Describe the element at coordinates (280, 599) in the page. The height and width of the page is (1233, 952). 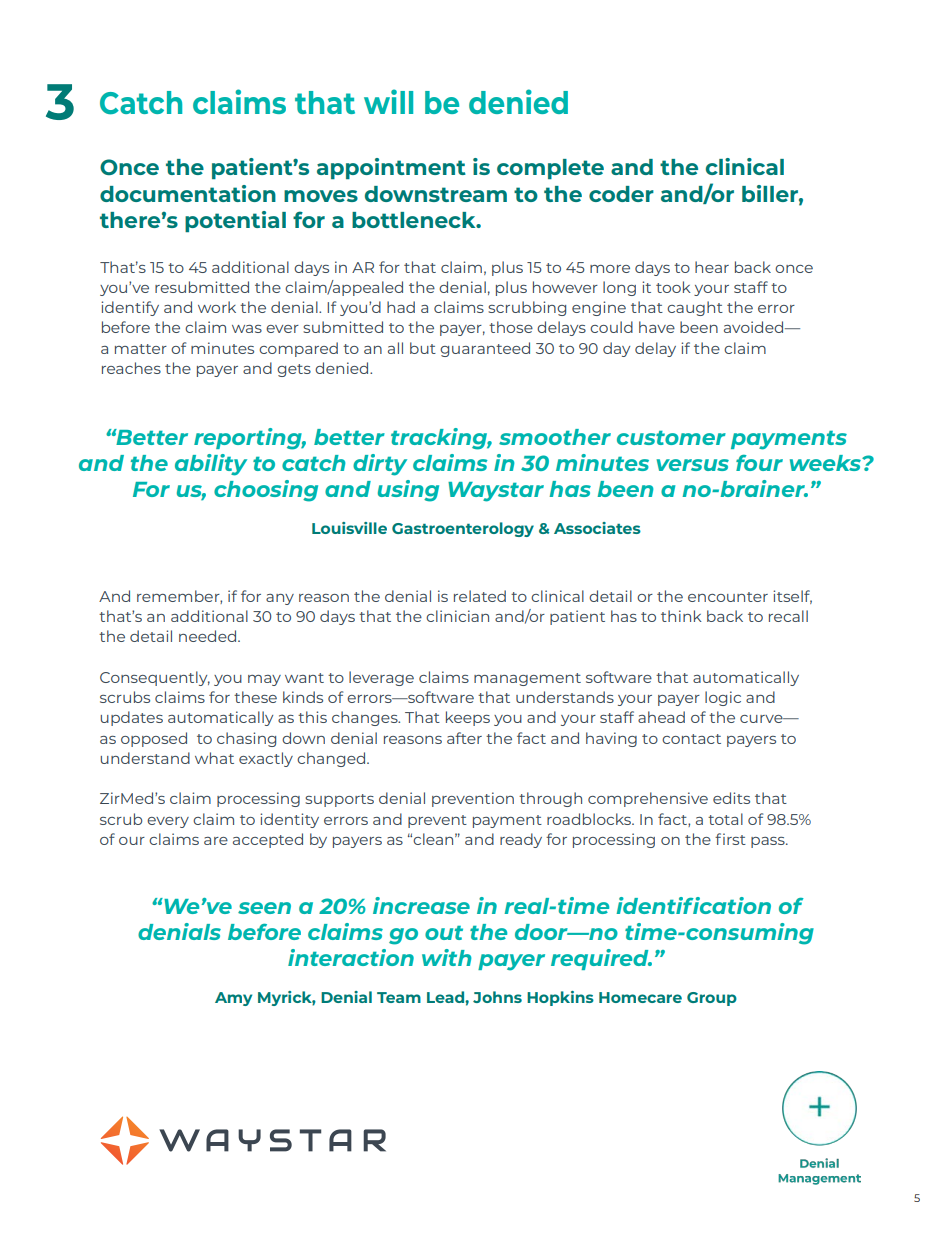
I see `any` at that location.
